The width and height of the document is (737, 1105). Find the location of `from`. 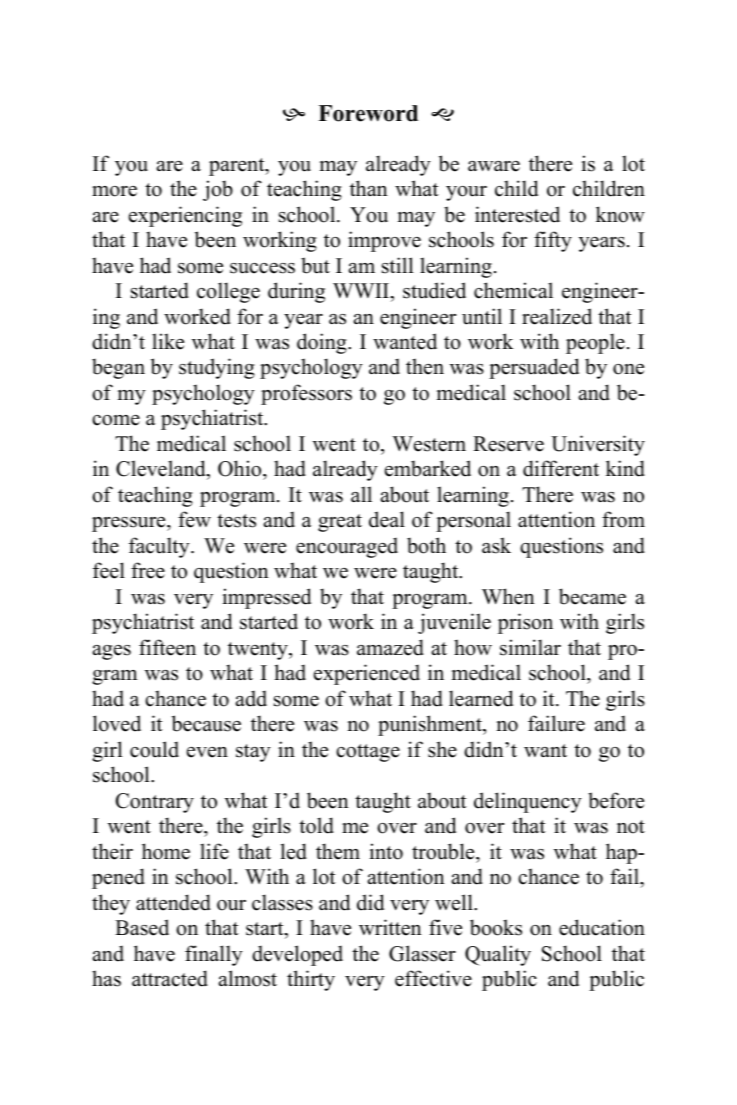

from is located at coordinates (623, 519).
